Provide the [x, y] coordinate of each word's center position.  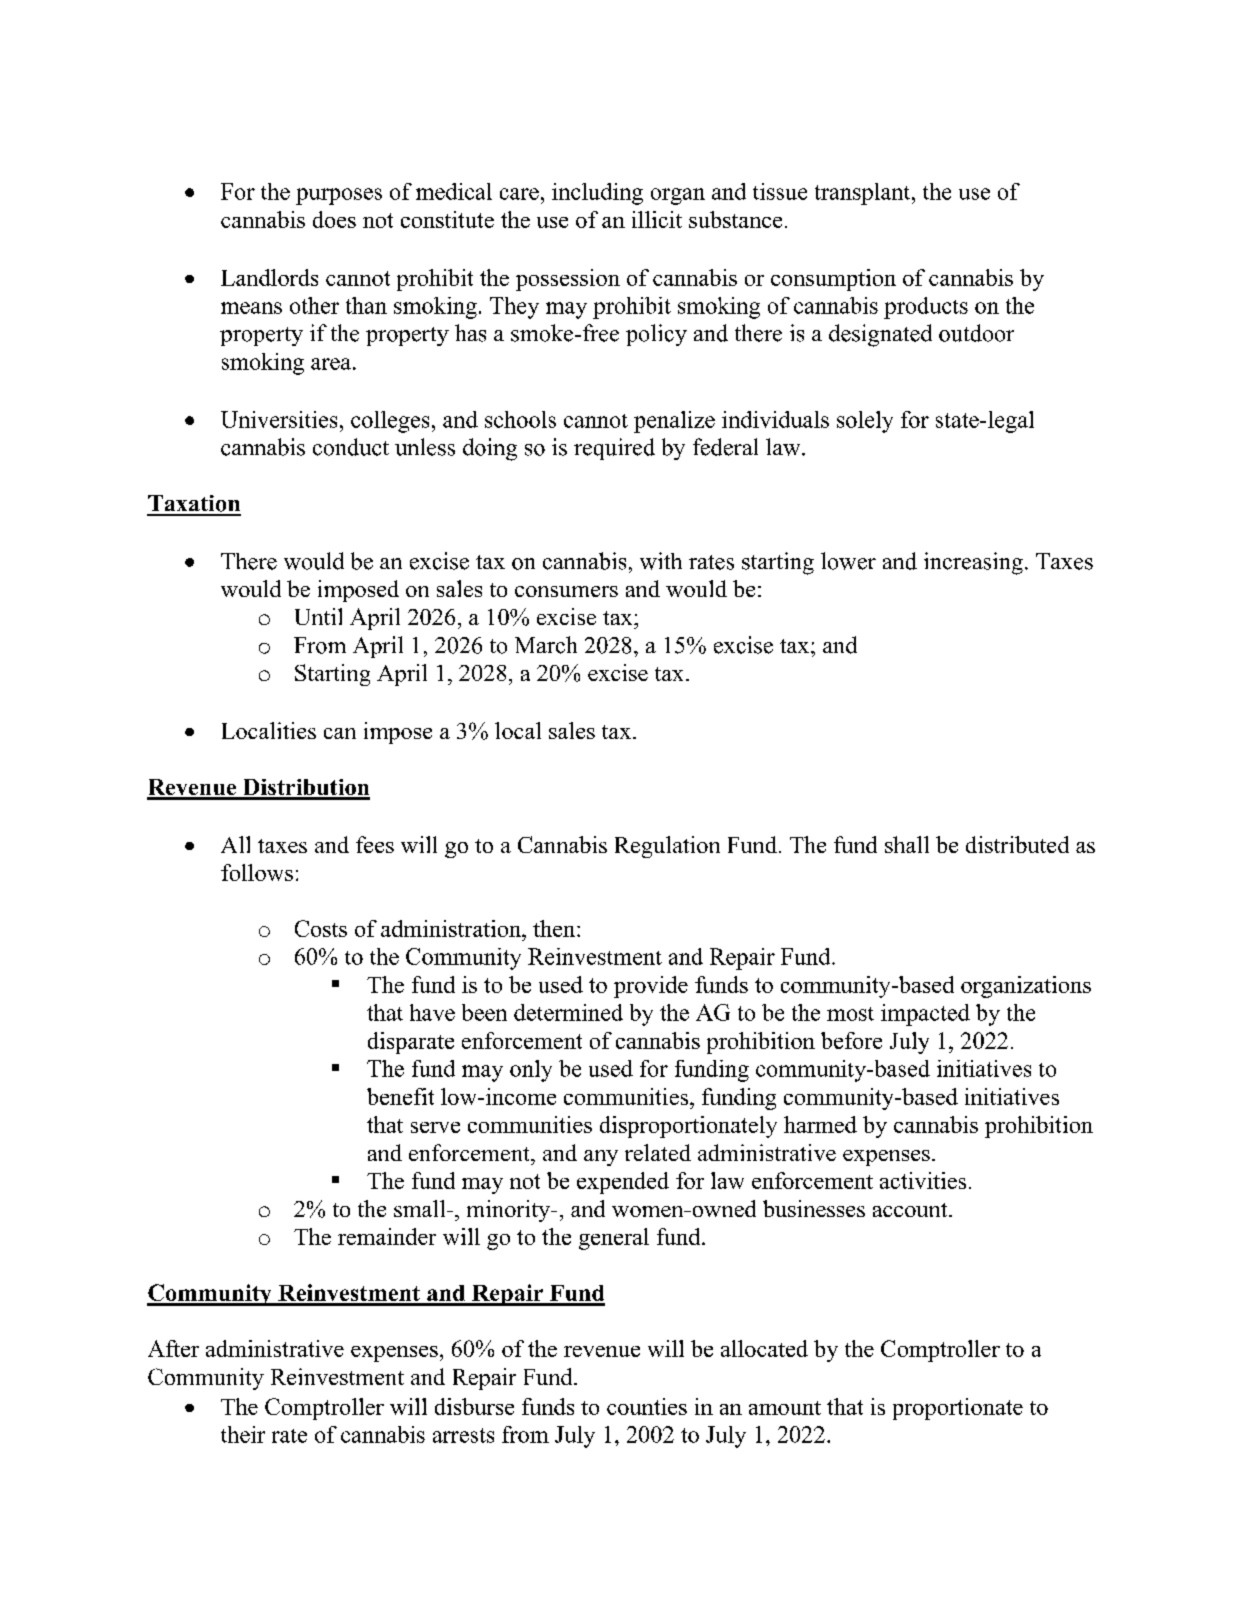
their [243, 1434]
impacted [925, 1015]
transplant [864, 194]
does [334, 219]
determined [568, 1012]
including [597, 194]
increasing [973, 563]
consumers [566, 591]
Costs [321, 928]
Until [318, 616]
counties [647, 1406]
